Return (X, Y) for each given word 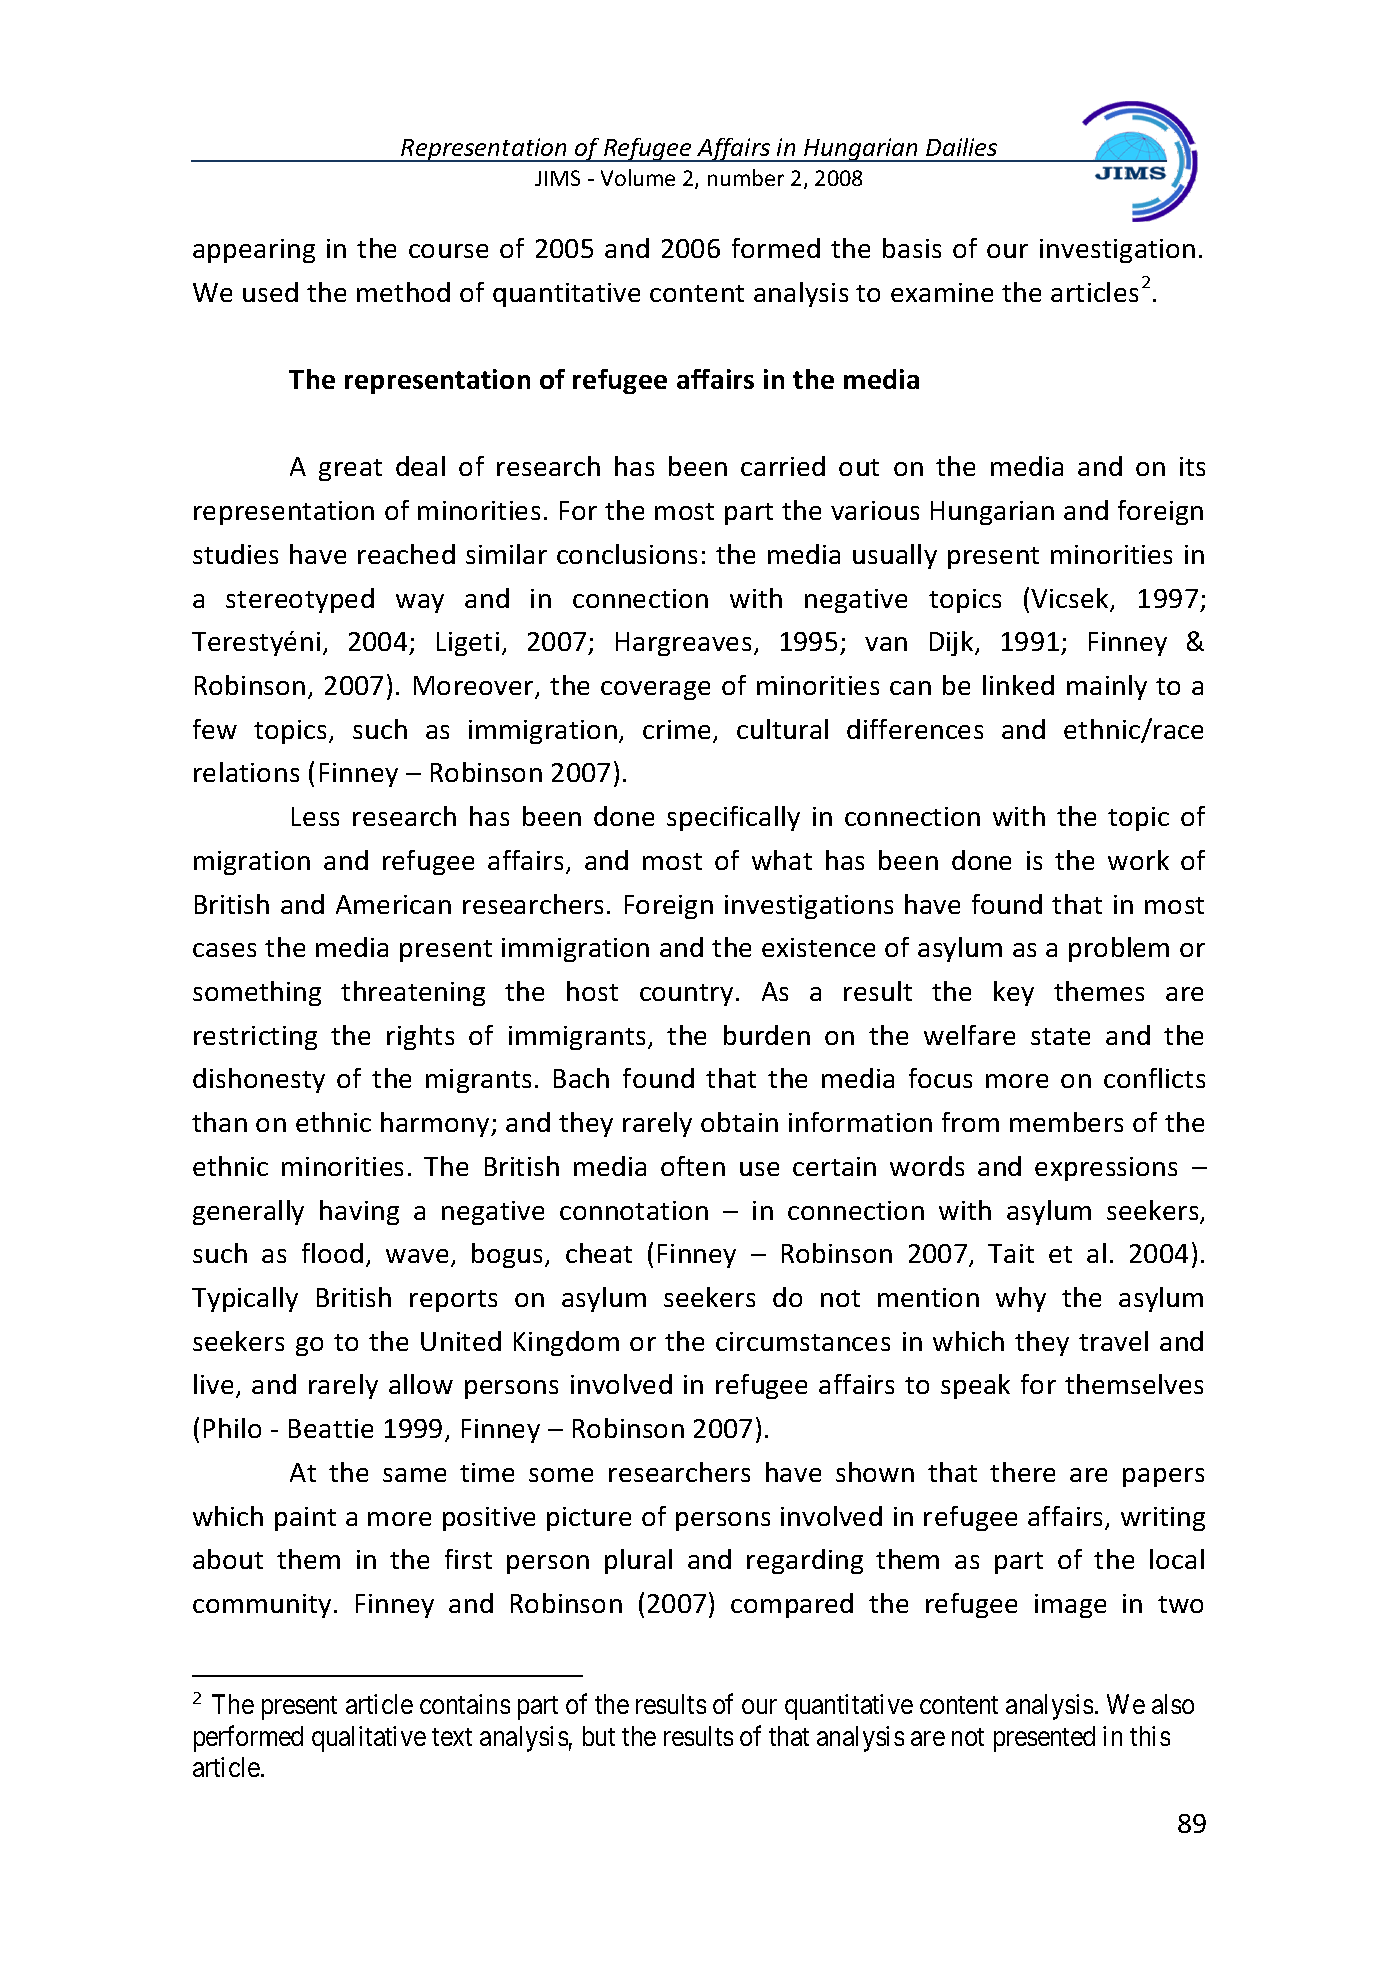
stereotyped (300, 600)
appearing (254, 251)
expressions (1106, 1169)
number (746, 177)
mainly (1107, 687)
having (359, 1212)
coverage (655, 690)
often (693, 1166)
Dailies (961, 147)
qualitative (369, 1739)
